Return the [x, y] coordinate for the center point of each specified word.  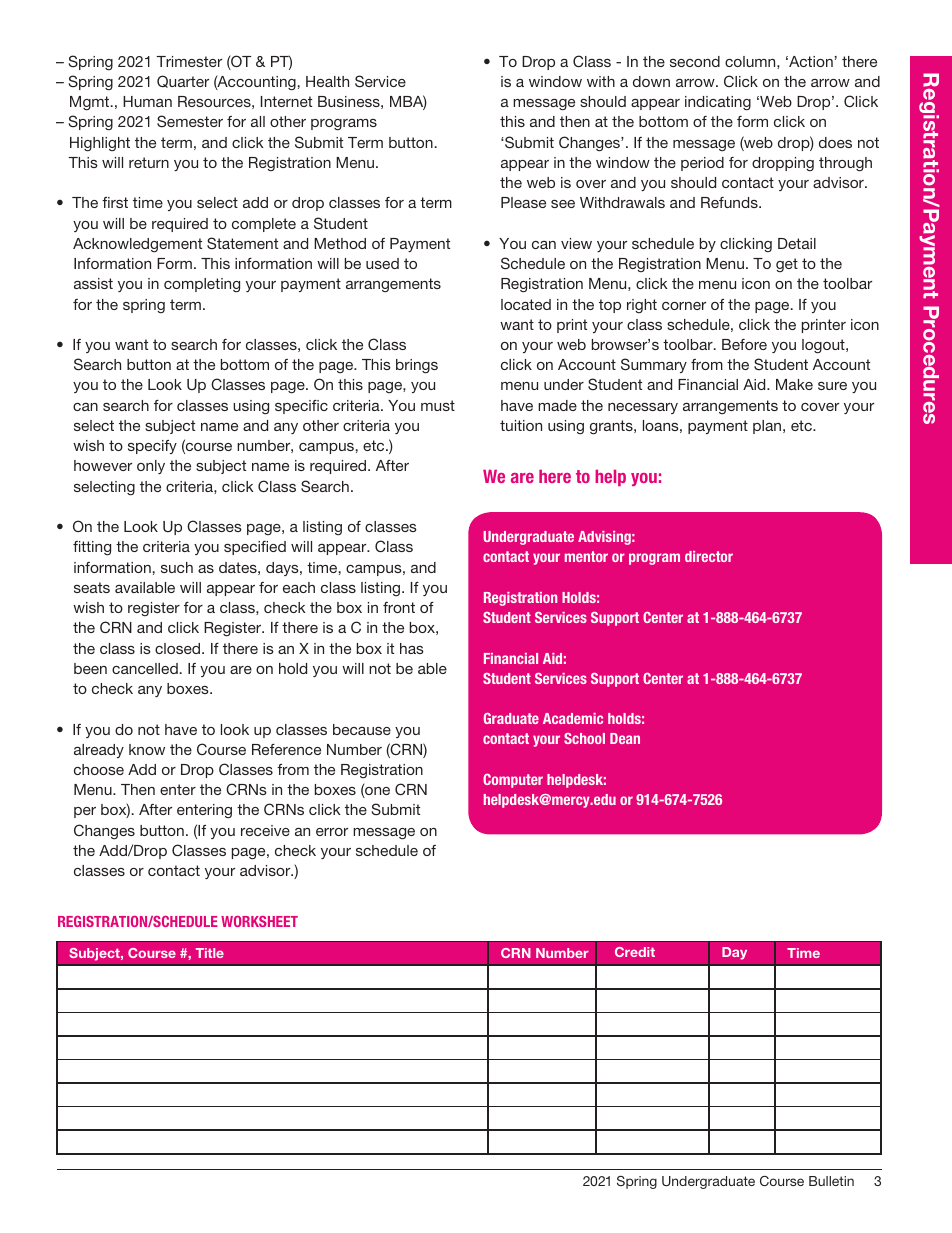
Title [210, 953]
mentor [586, 556]
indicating [718, 103]
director [709, 556]
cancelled [145, 668]
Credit [635, 952]
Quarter [183, 81]
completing [202, 285]
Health [327, 81]
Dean [625, 738]
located [526, 304]
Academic [573, 718]
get [787, 265]
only [151, 467]
